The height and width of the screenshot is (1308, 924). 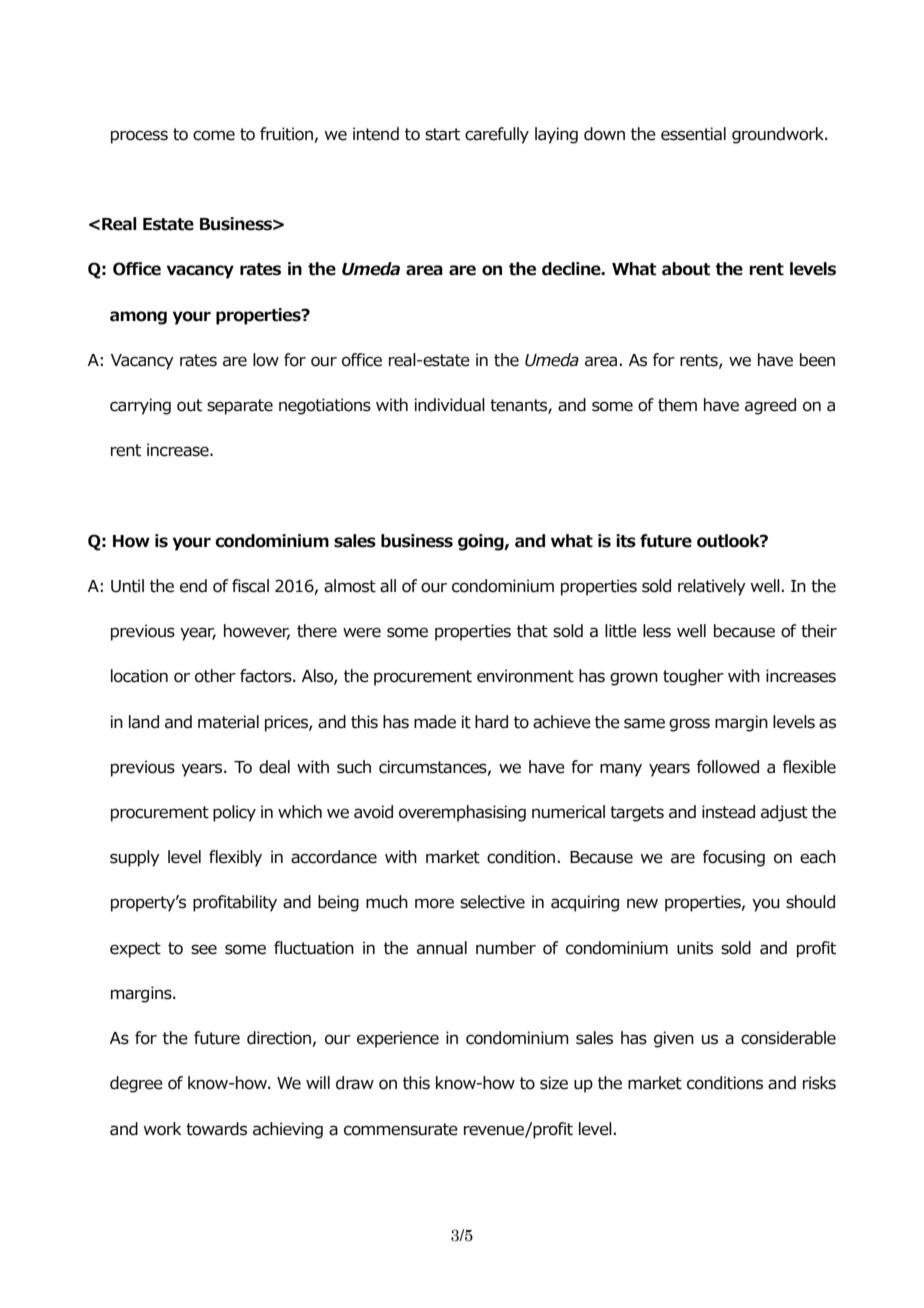 I want to click on separate, so click(x=240, y=407).
